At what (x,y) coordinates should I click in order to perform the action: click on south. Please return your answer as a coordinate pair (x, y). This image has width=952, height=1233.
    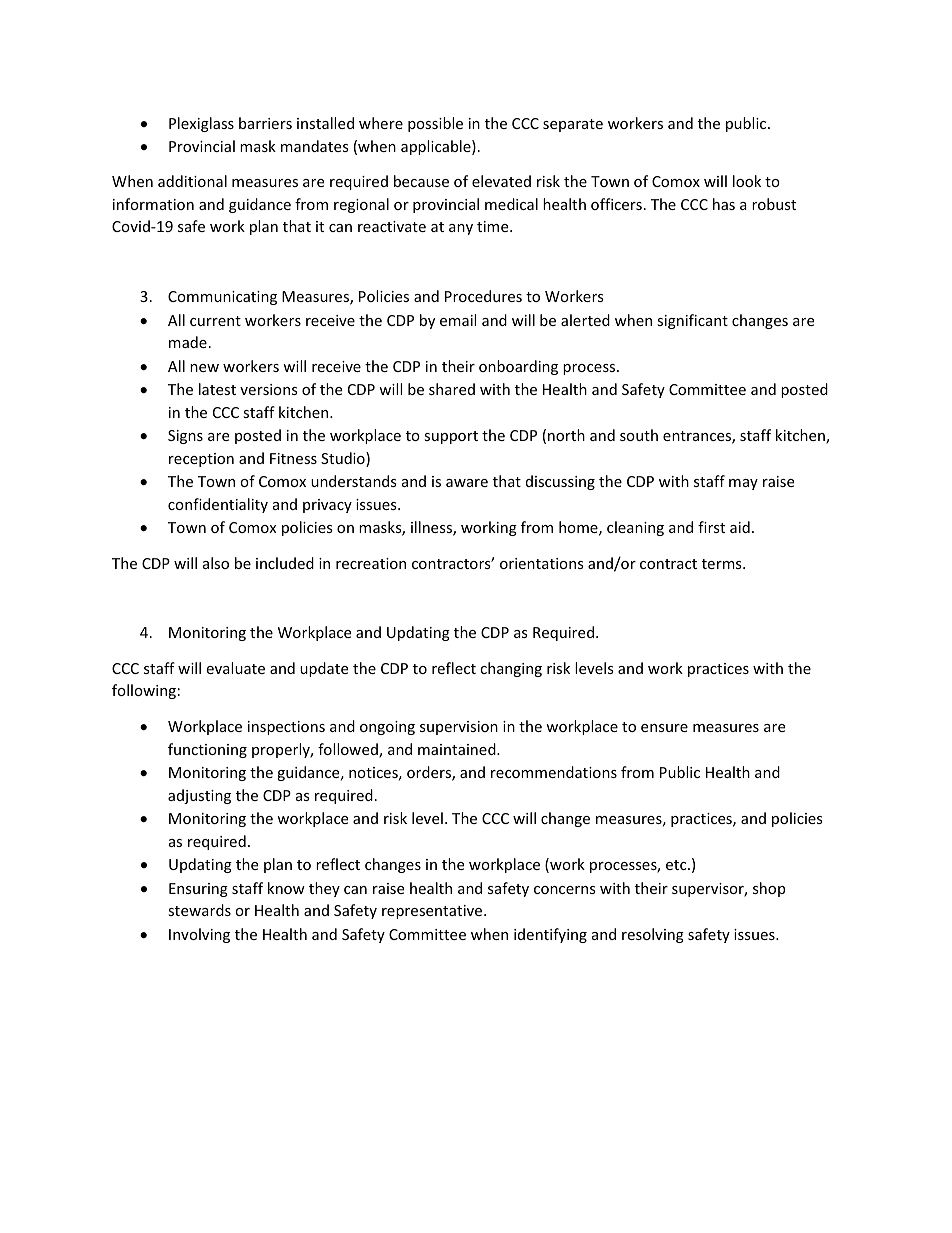
    Looking at the image, I should click on (639, 435).
